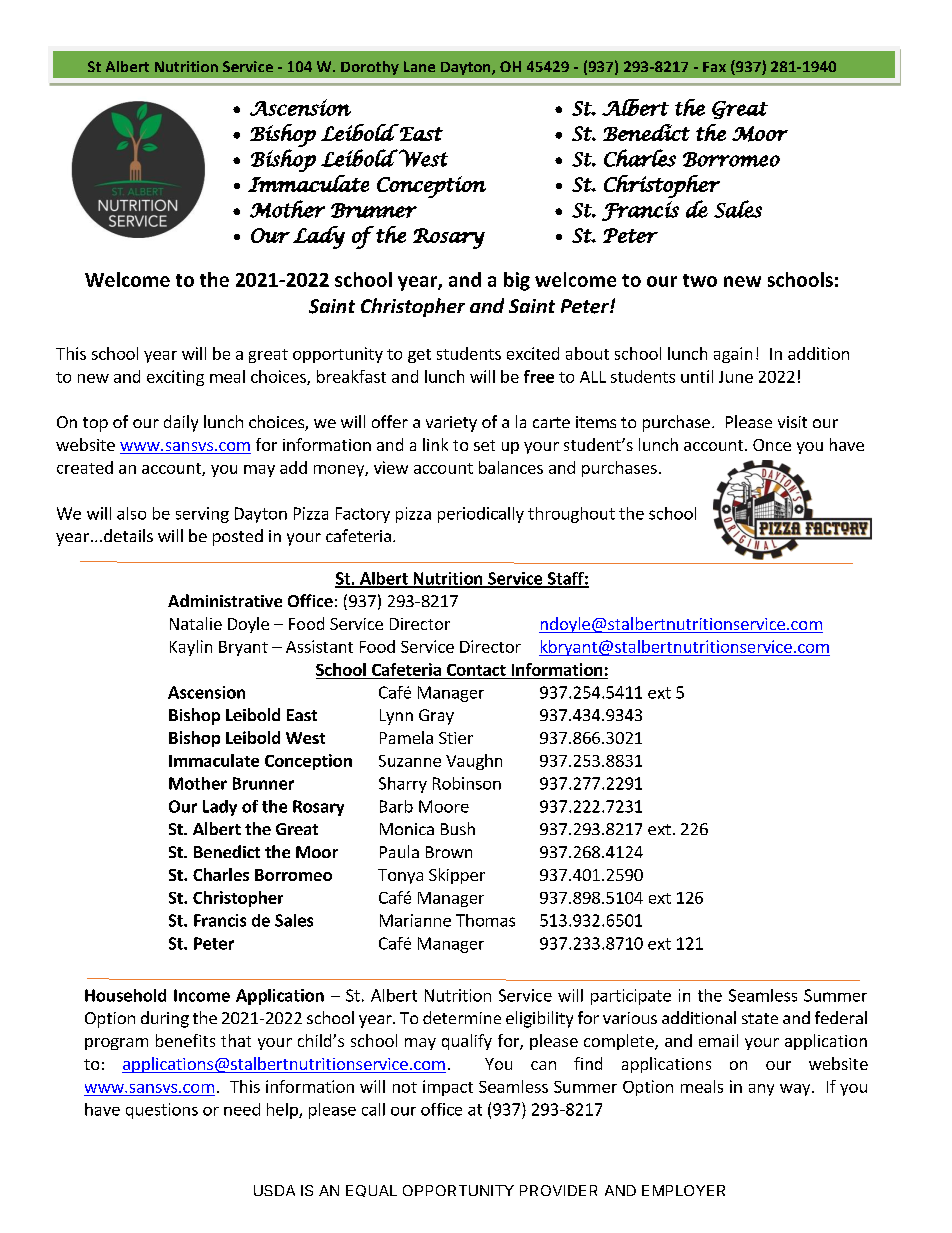  Describe the element at coordinates (467, 783) in the screenshot. I see `Robinson` at that location.
